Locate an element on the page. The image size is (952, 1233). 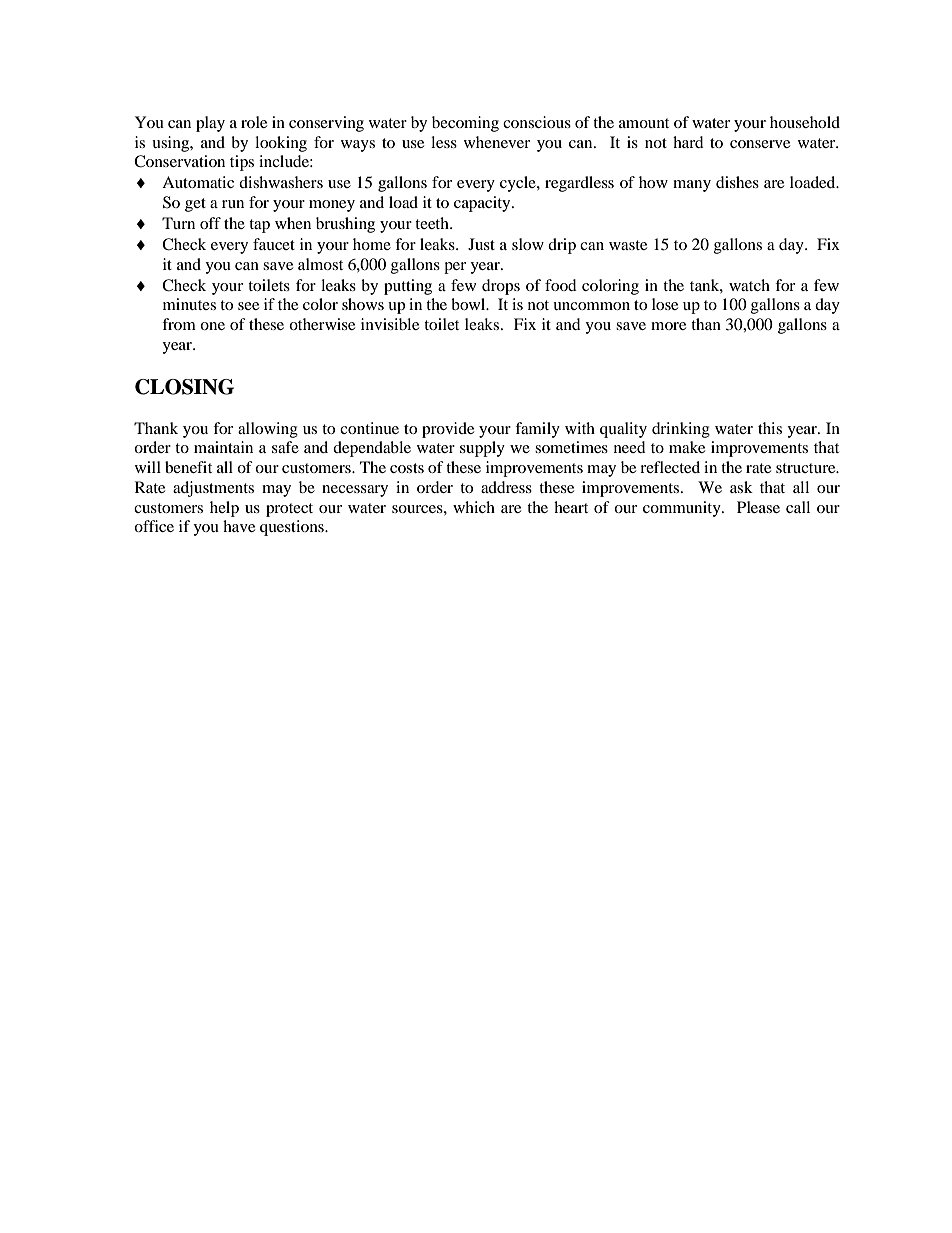
which is located at coordinates (474, 507).
